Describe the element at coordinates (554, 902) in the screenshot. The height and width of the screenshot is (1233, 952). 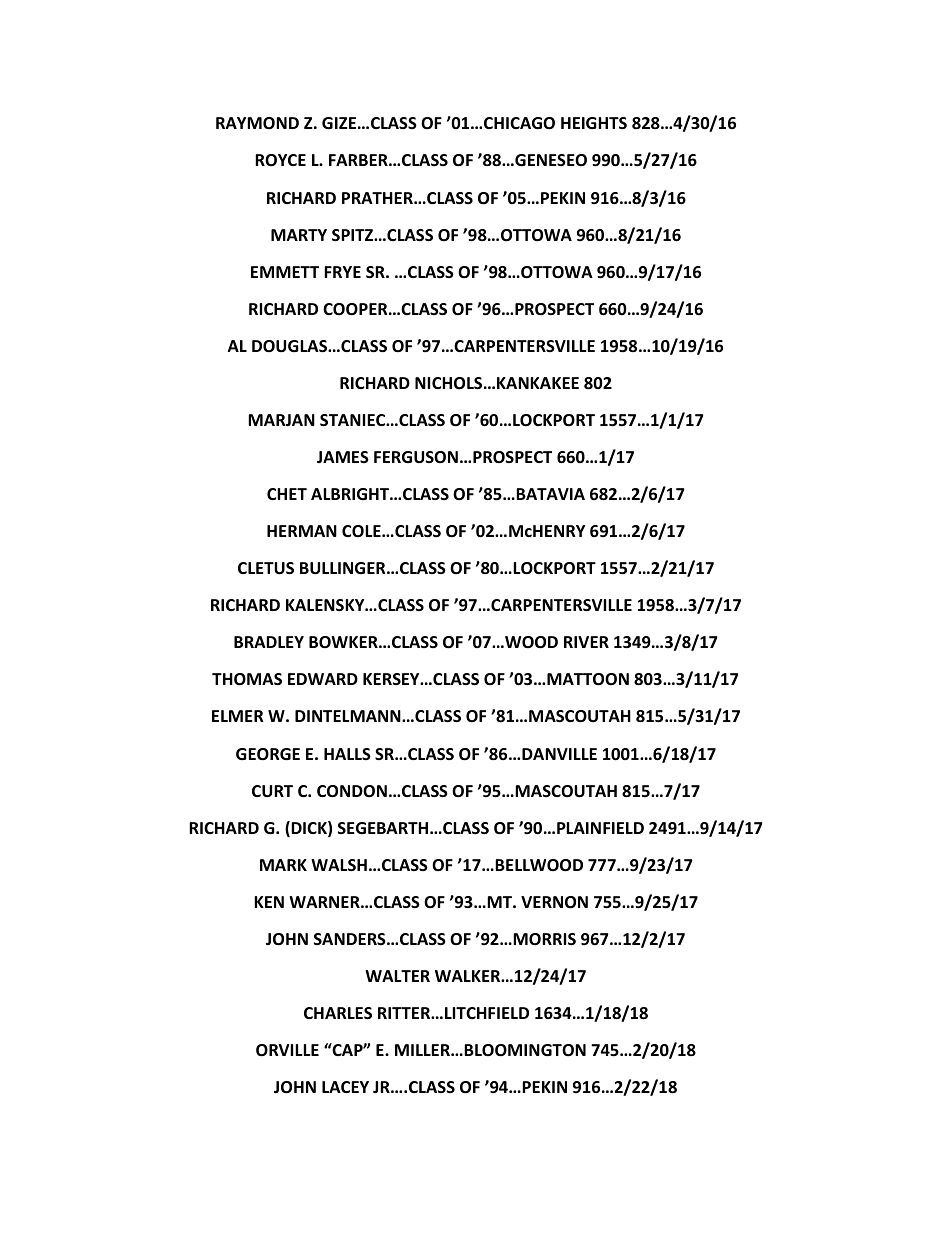
I see `VERNON` at that location.
